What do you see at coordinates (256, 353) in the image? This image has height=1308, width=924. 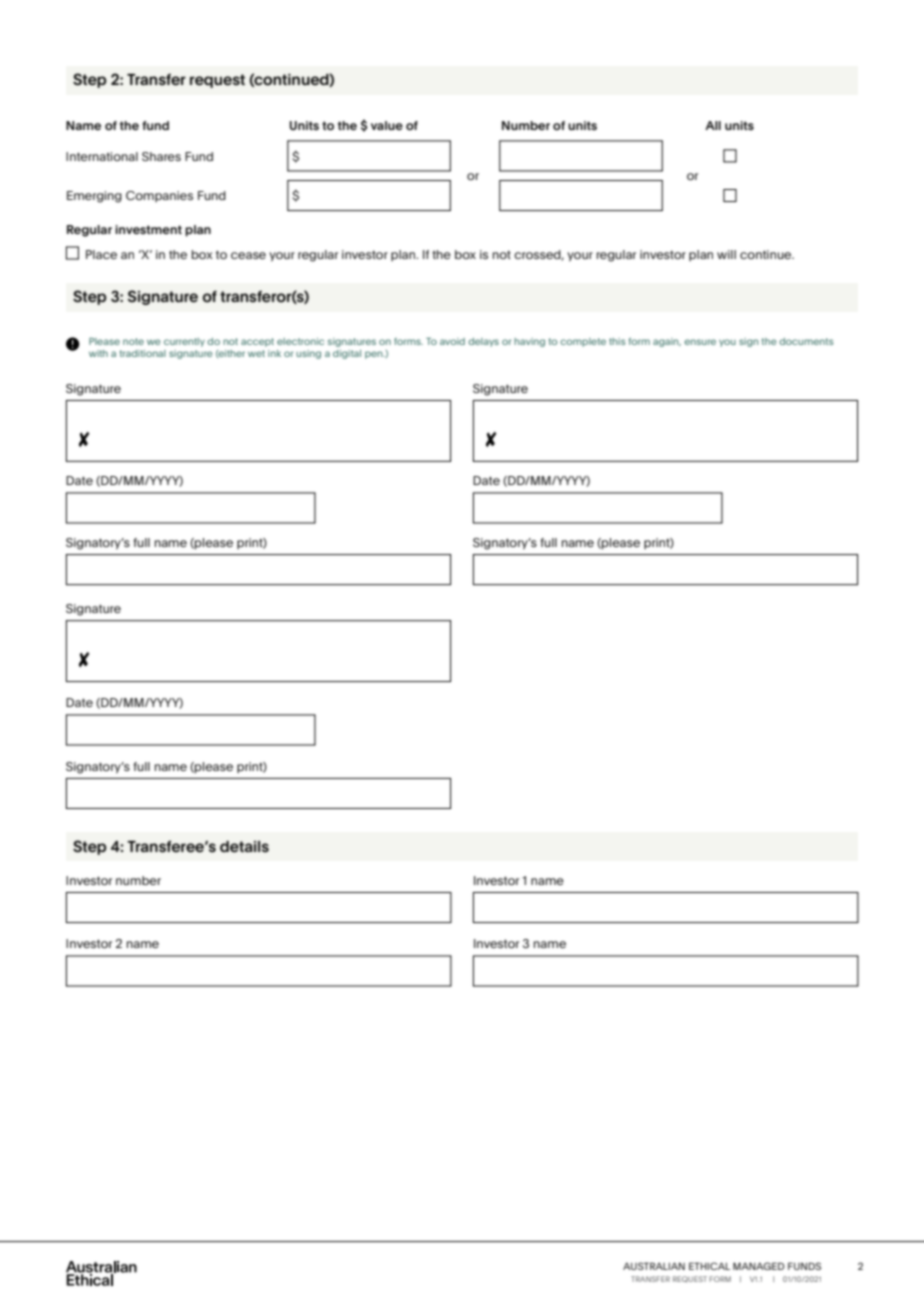 I see `wet` at bounding box center [256, 353].
